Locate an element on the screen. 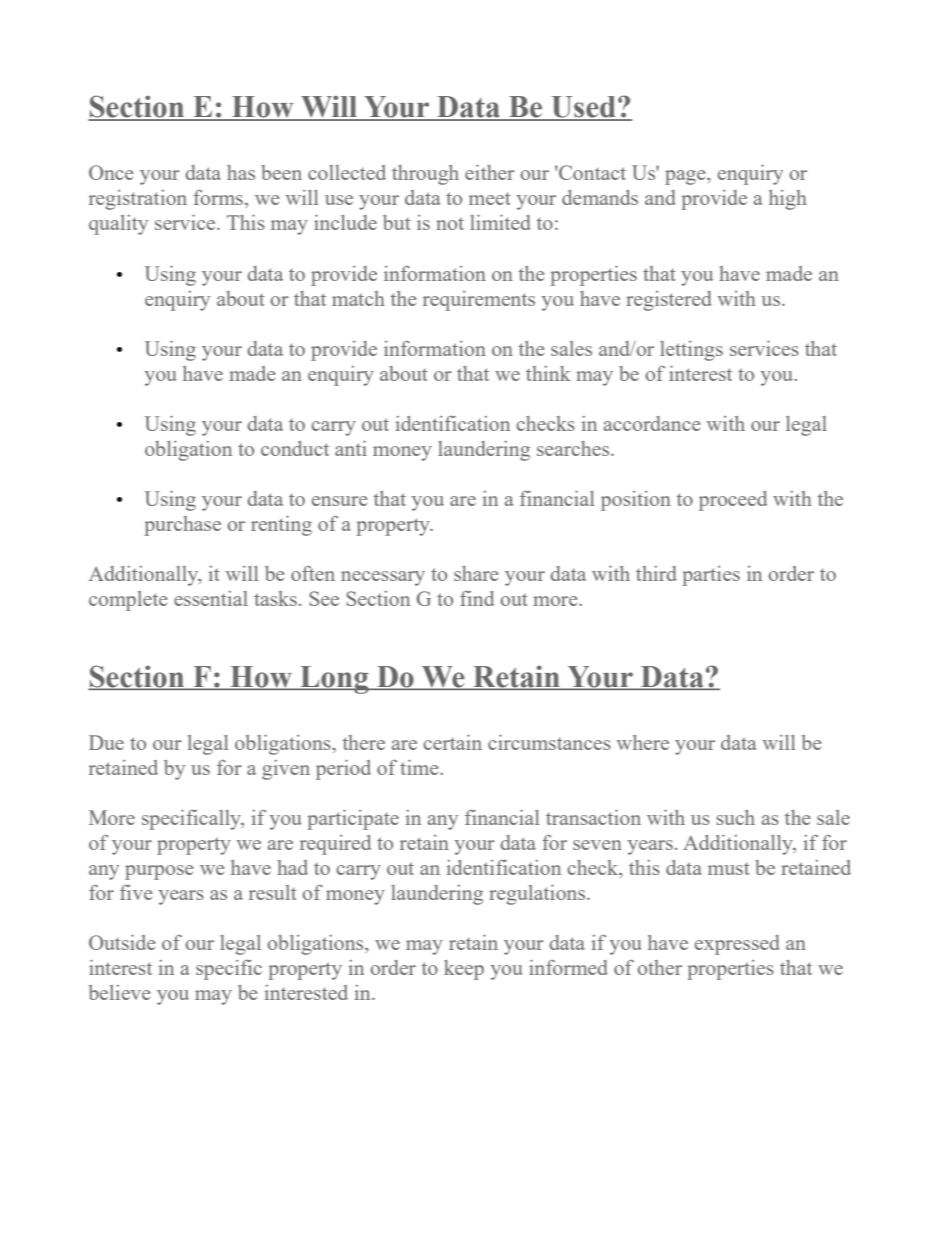  accordance is located at coordinates (652, 423).
